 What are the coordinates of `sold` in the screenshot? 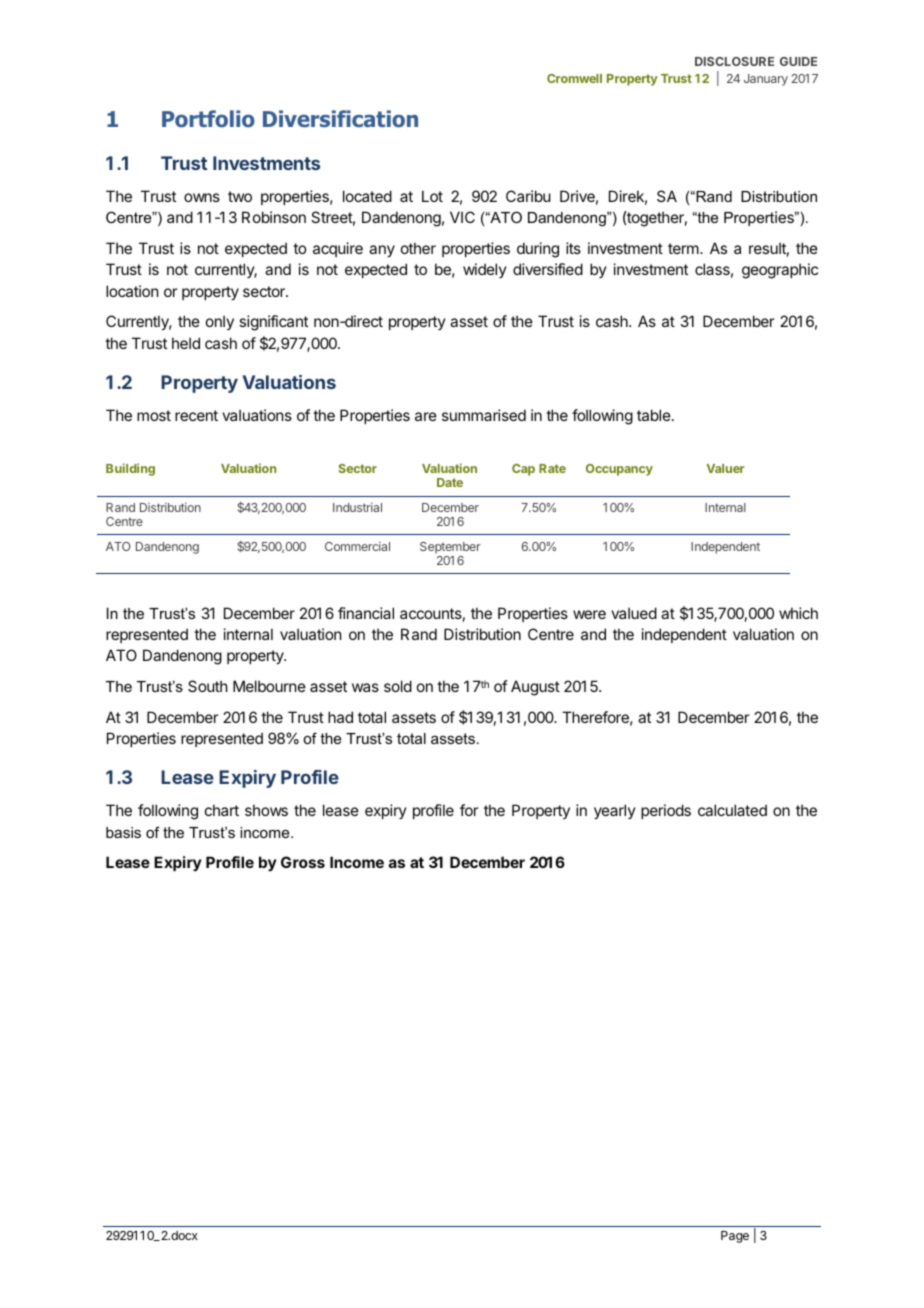 It's located at (398, 686).
